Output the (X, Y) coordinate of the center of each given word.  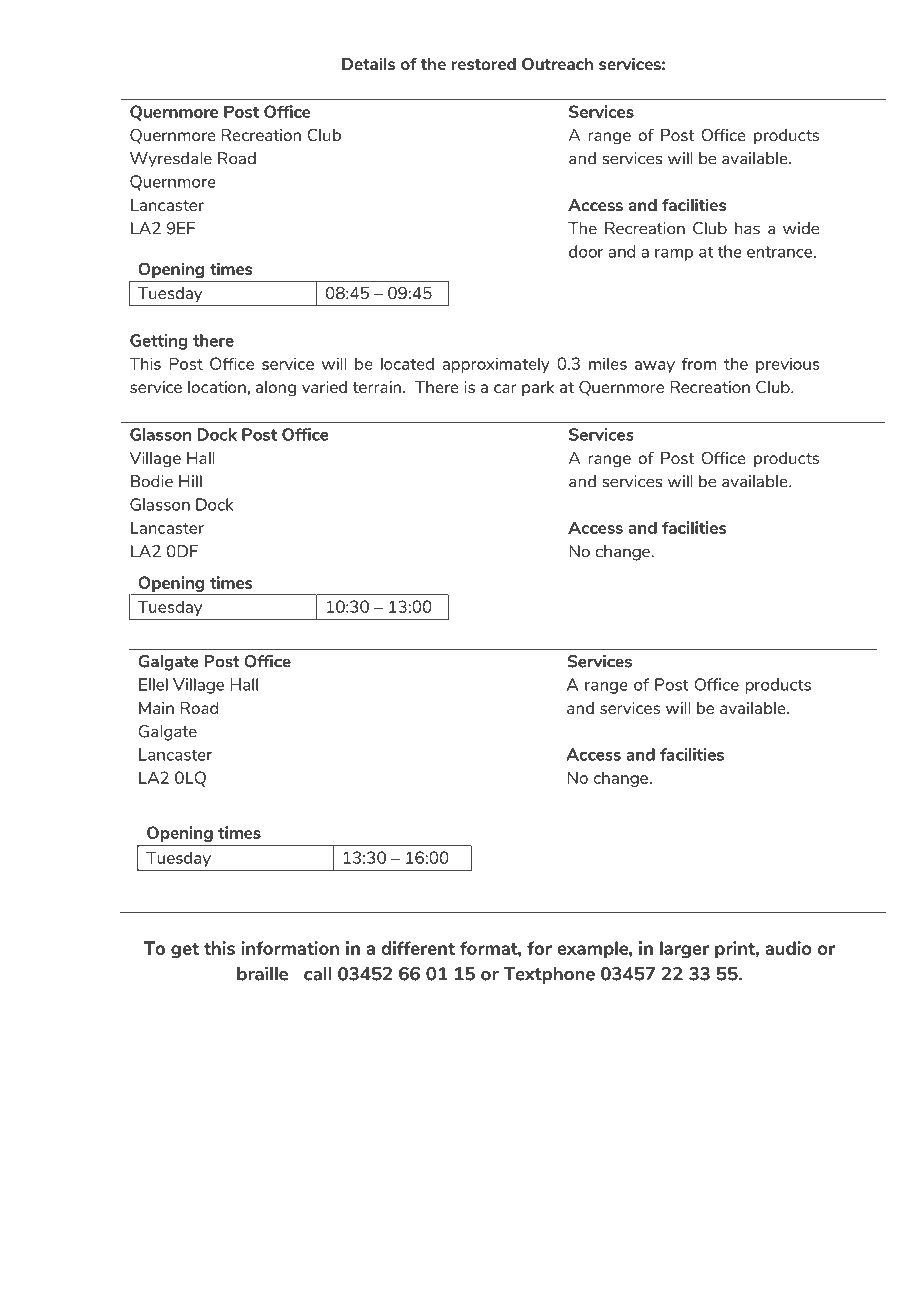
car (505, 388)
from (699, 363)
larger (684, 950)
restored (484, 64)
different (418, 948)
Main (156, 708)
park (538, 388)
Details (368, 63)
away (655, 367)
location (217, 387)
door (586, 251)
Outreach (557, 63)
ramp (674, 255)
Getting (159, 342)
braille (262, 974)
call (318, 974)
